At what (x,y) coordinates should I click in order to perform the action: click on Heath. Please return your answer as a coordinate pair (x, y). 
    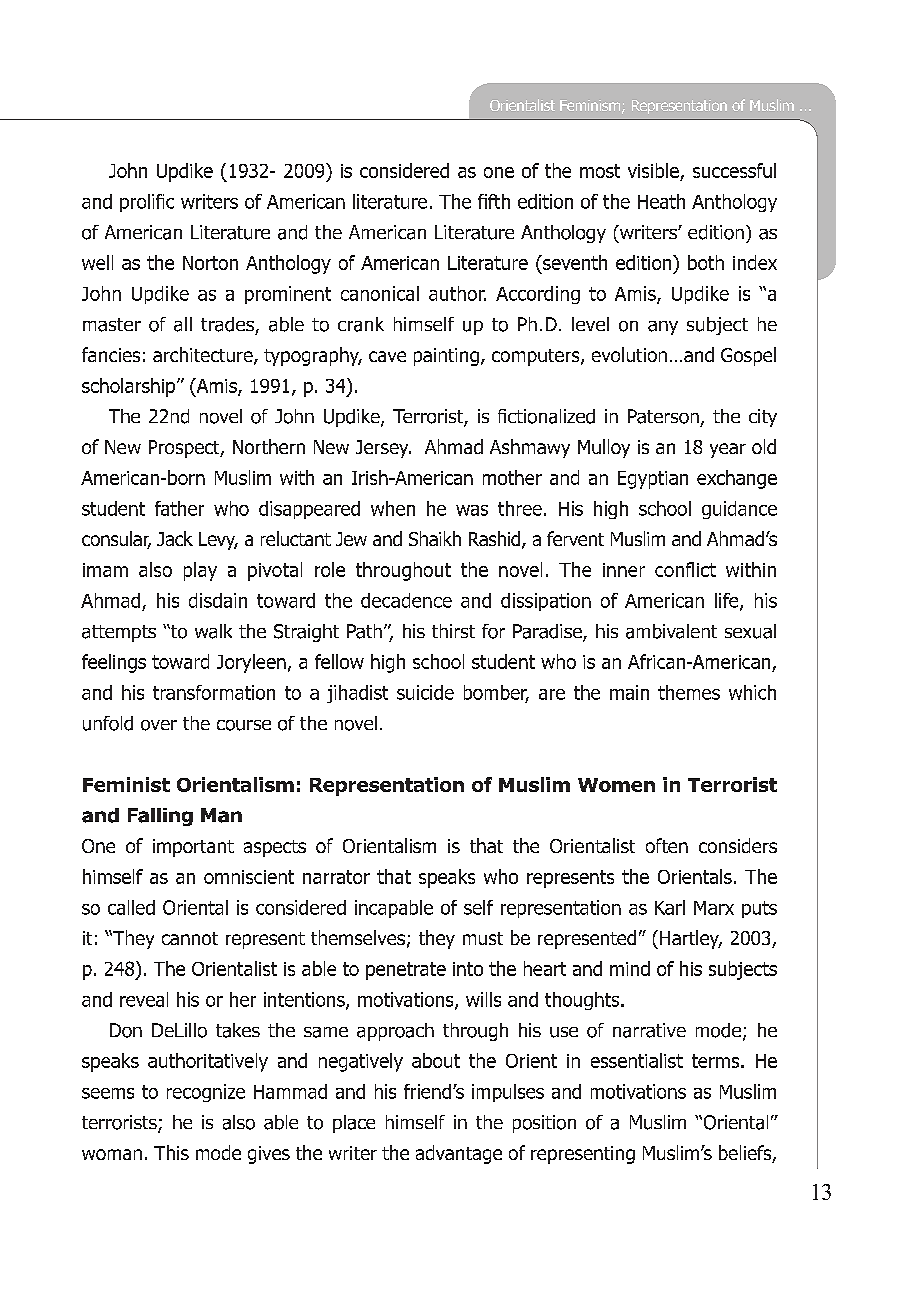
    Looking at the image, I should click on (661, 201).
